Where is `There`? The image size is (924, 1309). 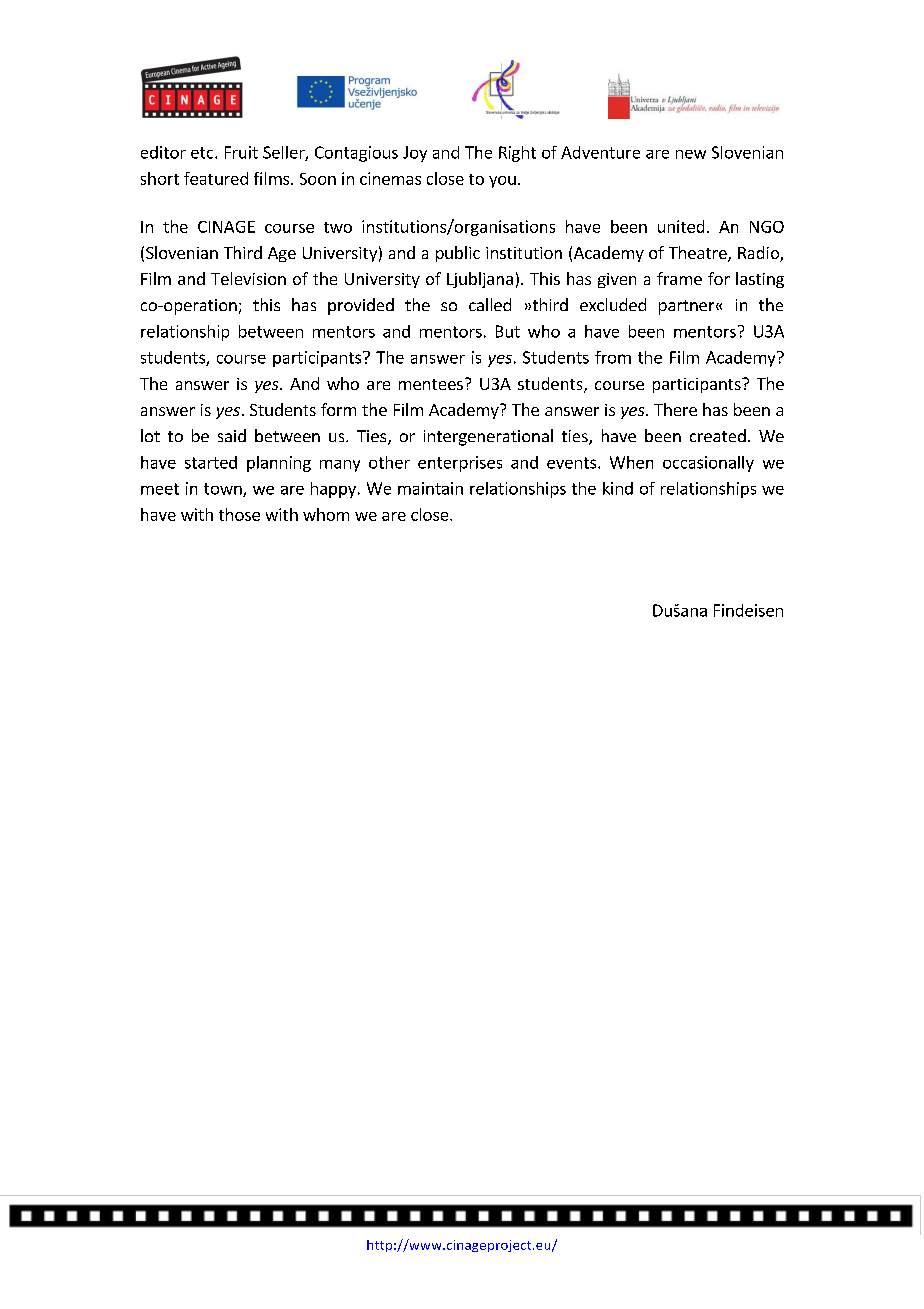 There is located at coordinates (675, 409).
